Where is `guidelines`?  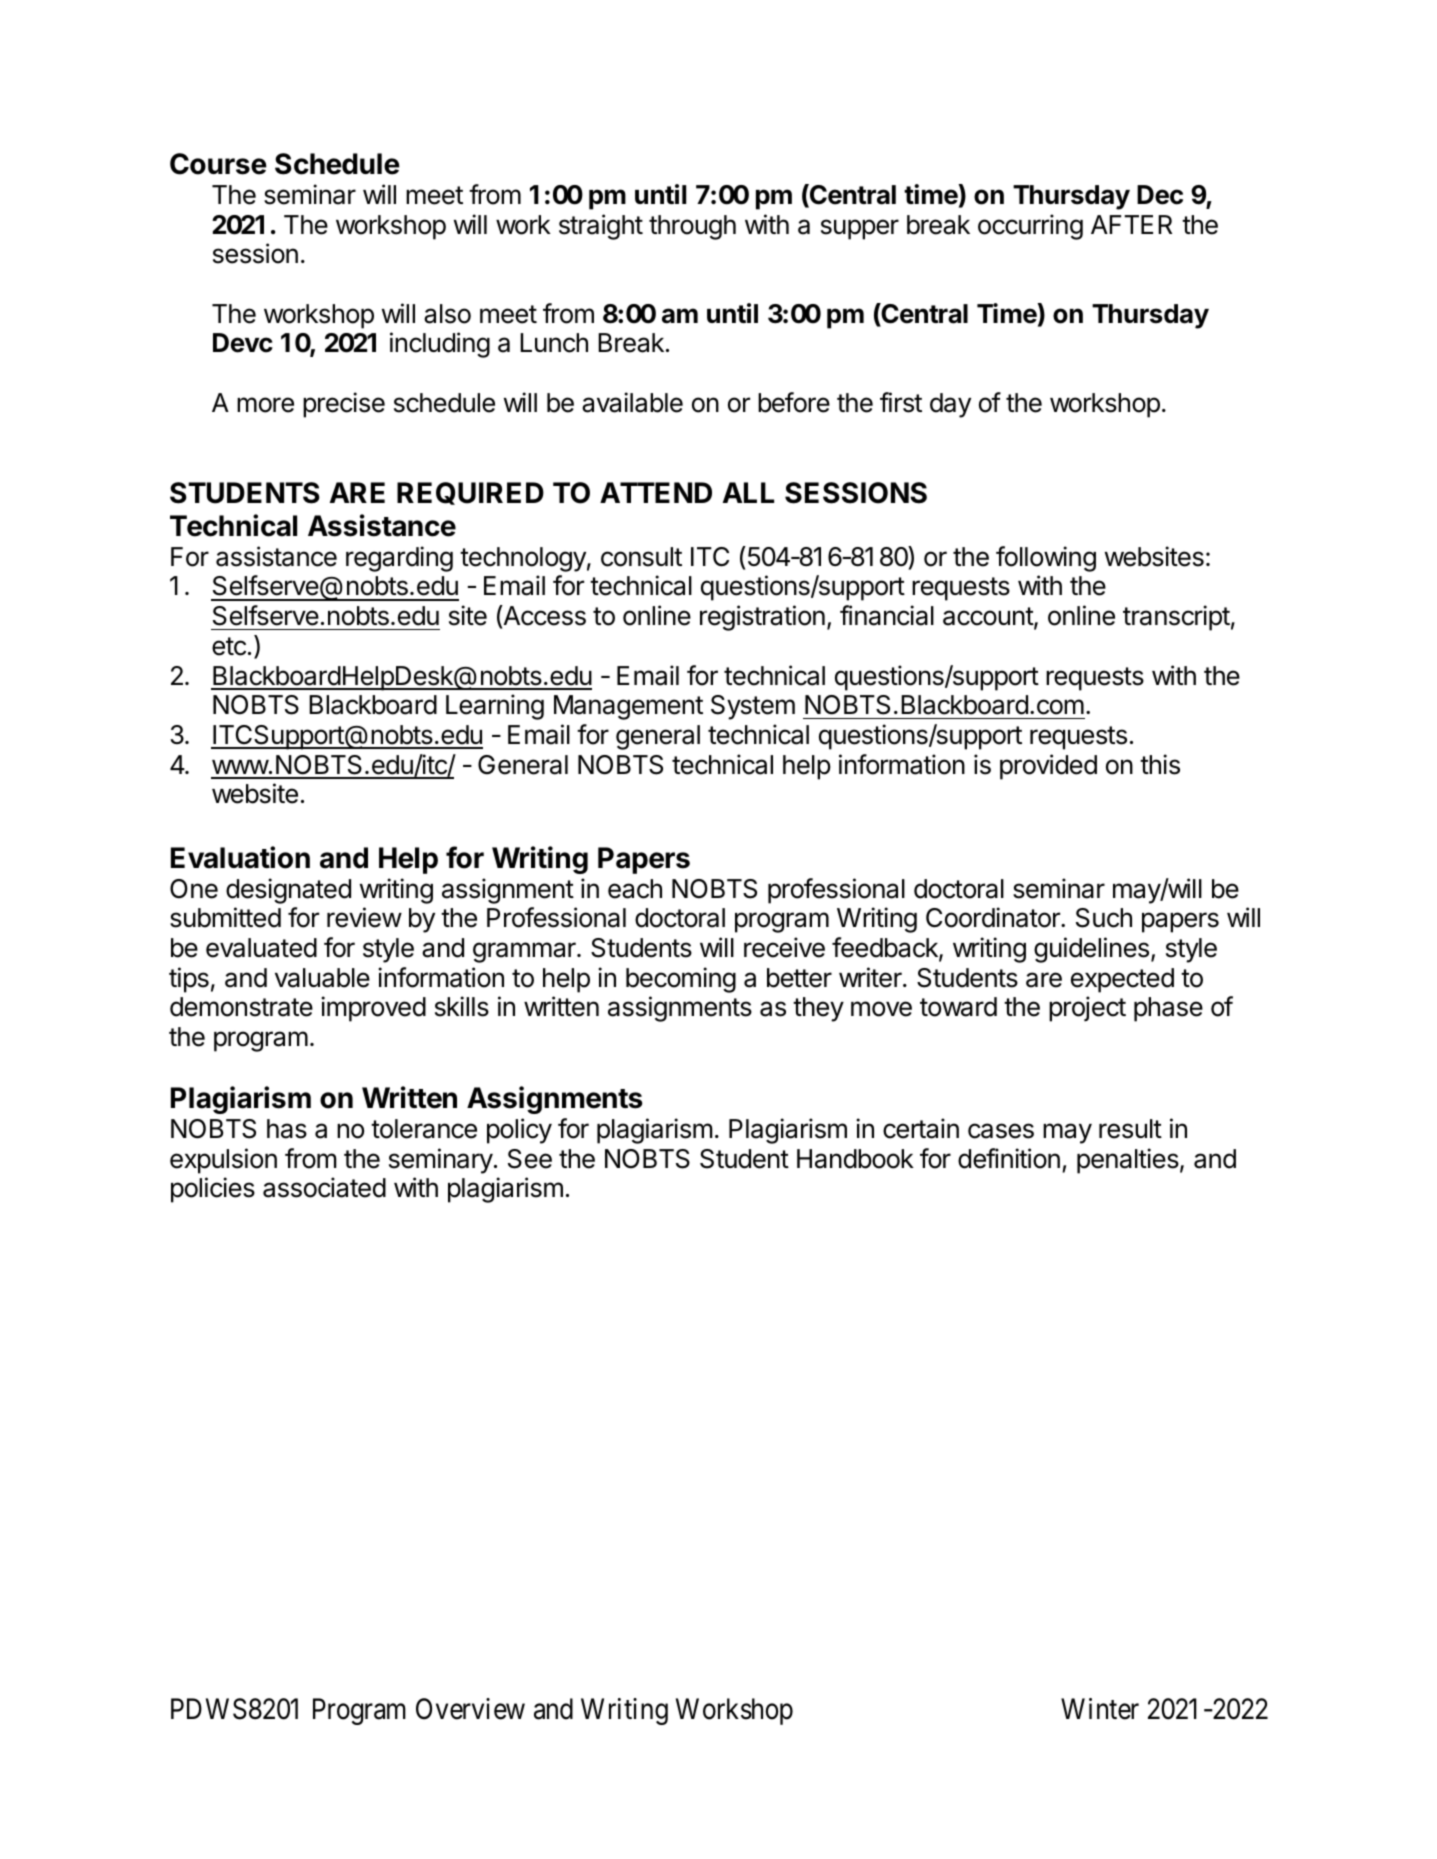
guidelines is located at coordinates (1091, 950).
